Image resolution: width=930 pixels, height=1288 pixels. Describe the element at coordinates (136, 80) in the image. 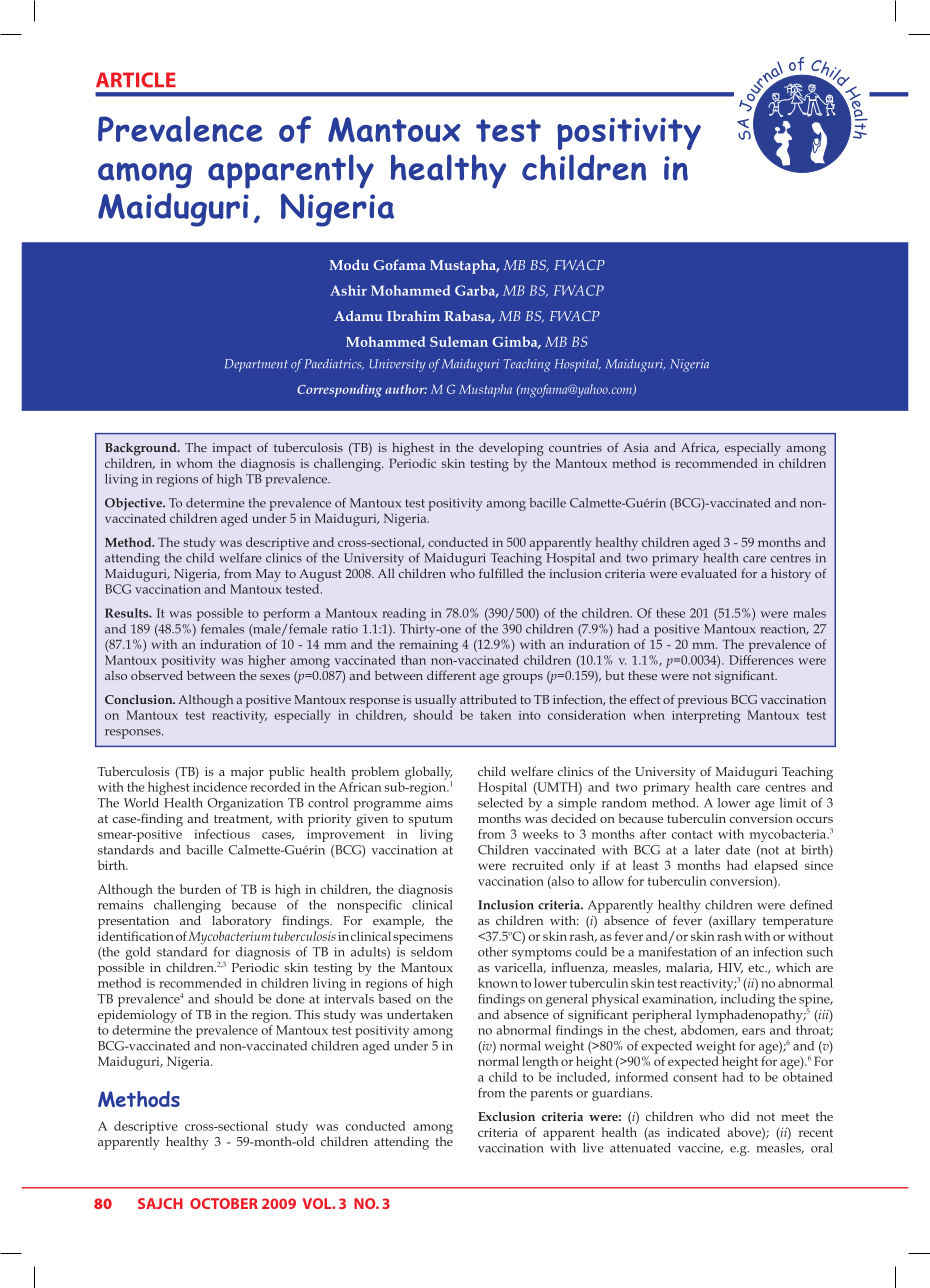

I see `ARTICLE` at that location.
